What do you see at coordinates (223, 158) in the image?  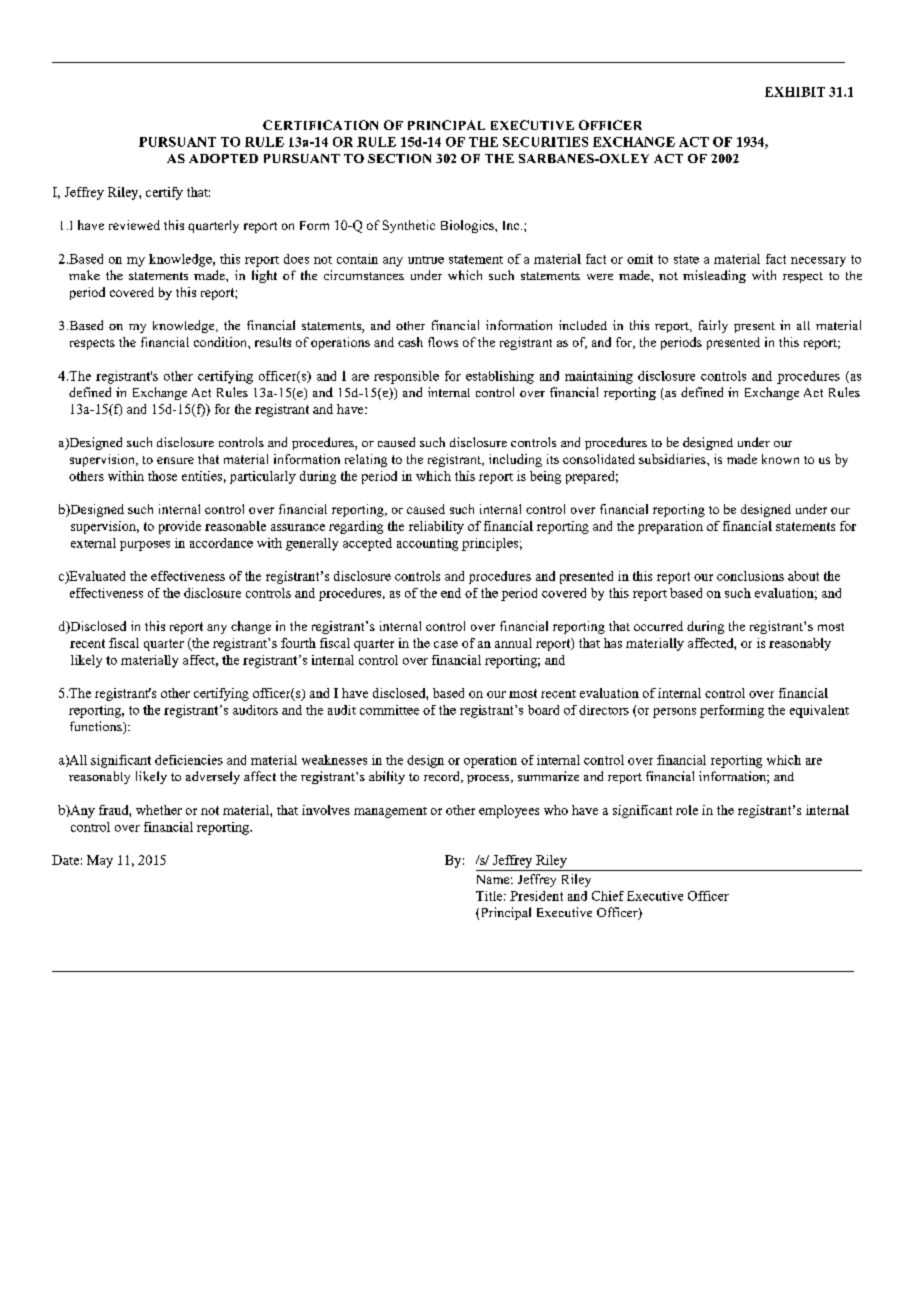 I see `ADOPTED` at bounding box center [223, 158].
